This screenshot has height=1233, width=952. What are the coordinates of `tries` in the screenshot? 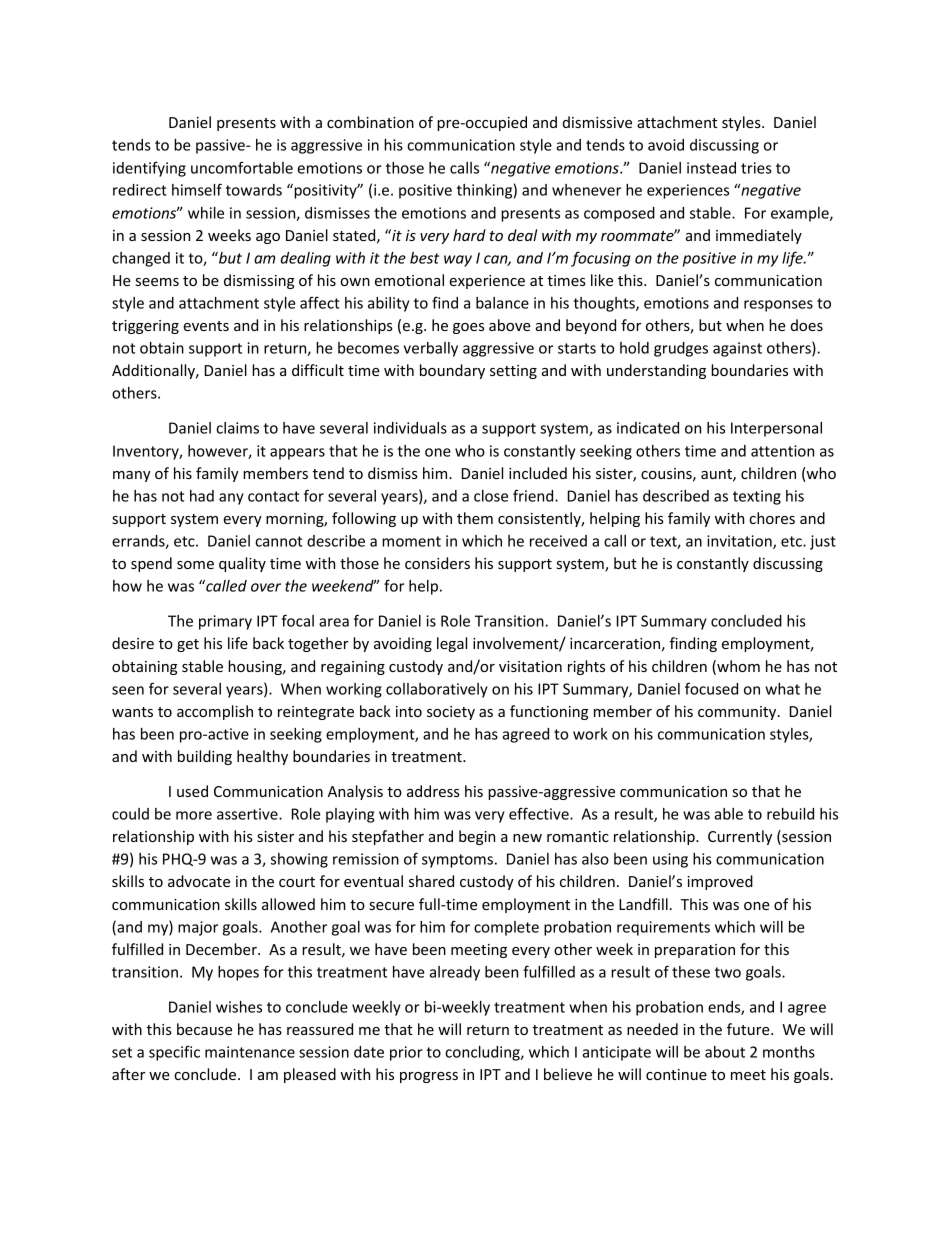 It's located at (756, 168).
